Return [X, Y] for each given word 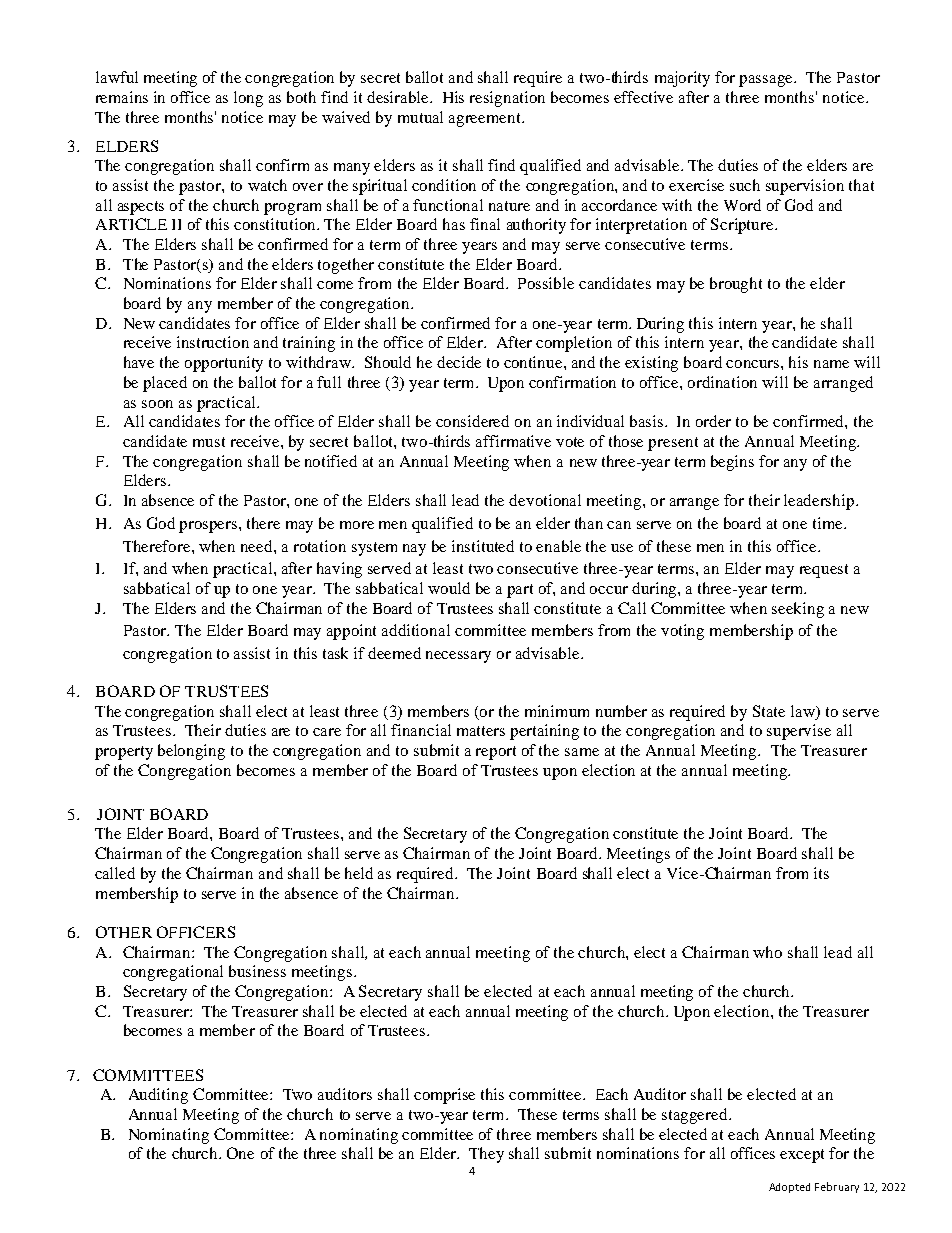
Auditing [158, 1096]
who [767, 952]
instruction [213, 342]
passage [767, 81]
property [124, 753]
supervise [799, 732]
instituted [483, 546]
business [257, 971]
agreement [486, 120]
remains [122, 97]
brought [736, 285]
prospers [209, 527]
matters [481, 731]
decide [459, 362]
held [359, 873]
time [829, 523]
